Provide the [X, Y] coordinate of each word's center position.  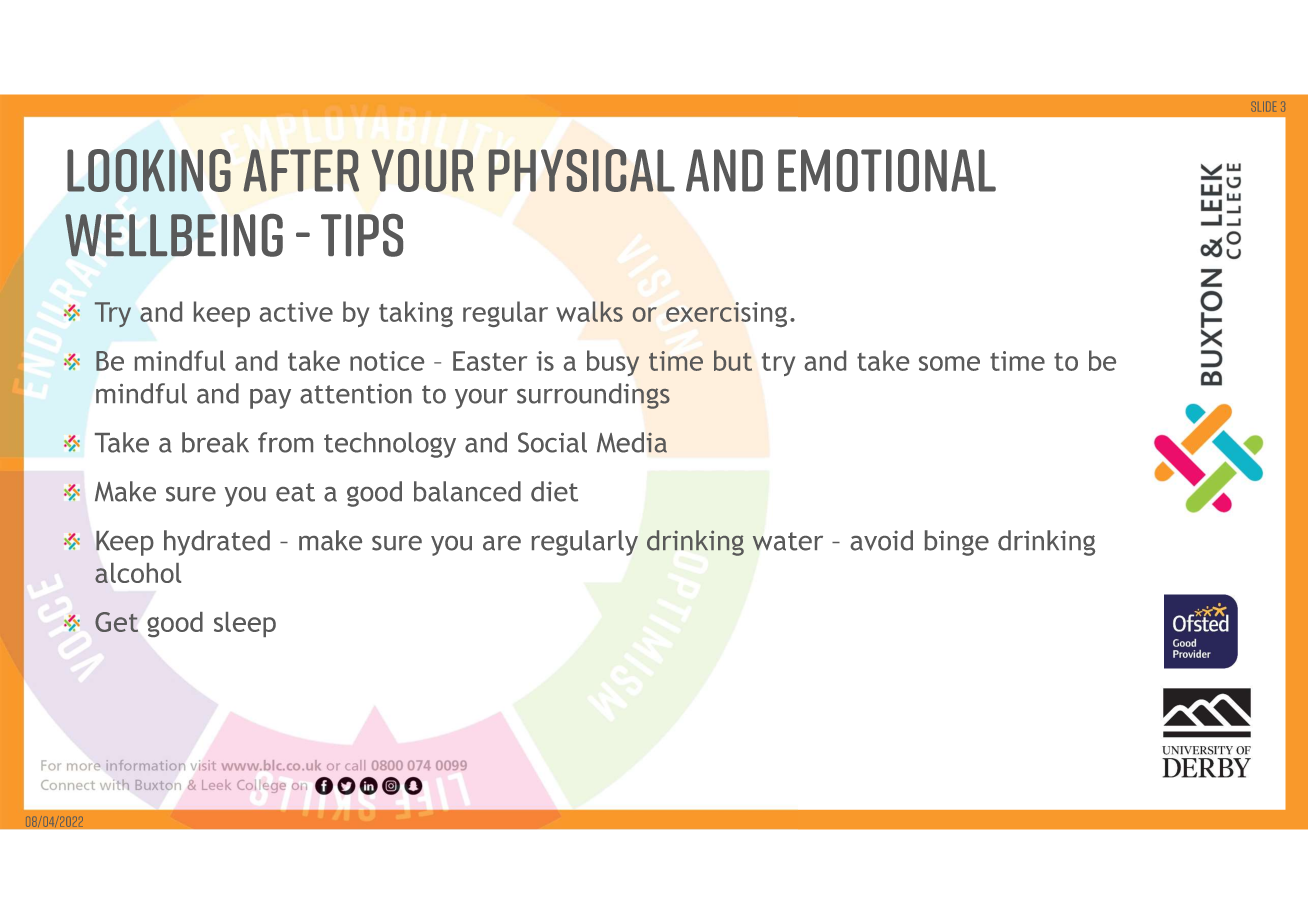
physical [582, 170]
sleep [245, 624]
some [949, 363]
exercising [726, 314]
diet [554, 491]
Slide [1264, 106]
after [301, 170]
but [733, 360]
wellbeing [174, 235]
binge [957, 543]
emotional [887, 170]
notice [387, 361]
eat [295, 492]
